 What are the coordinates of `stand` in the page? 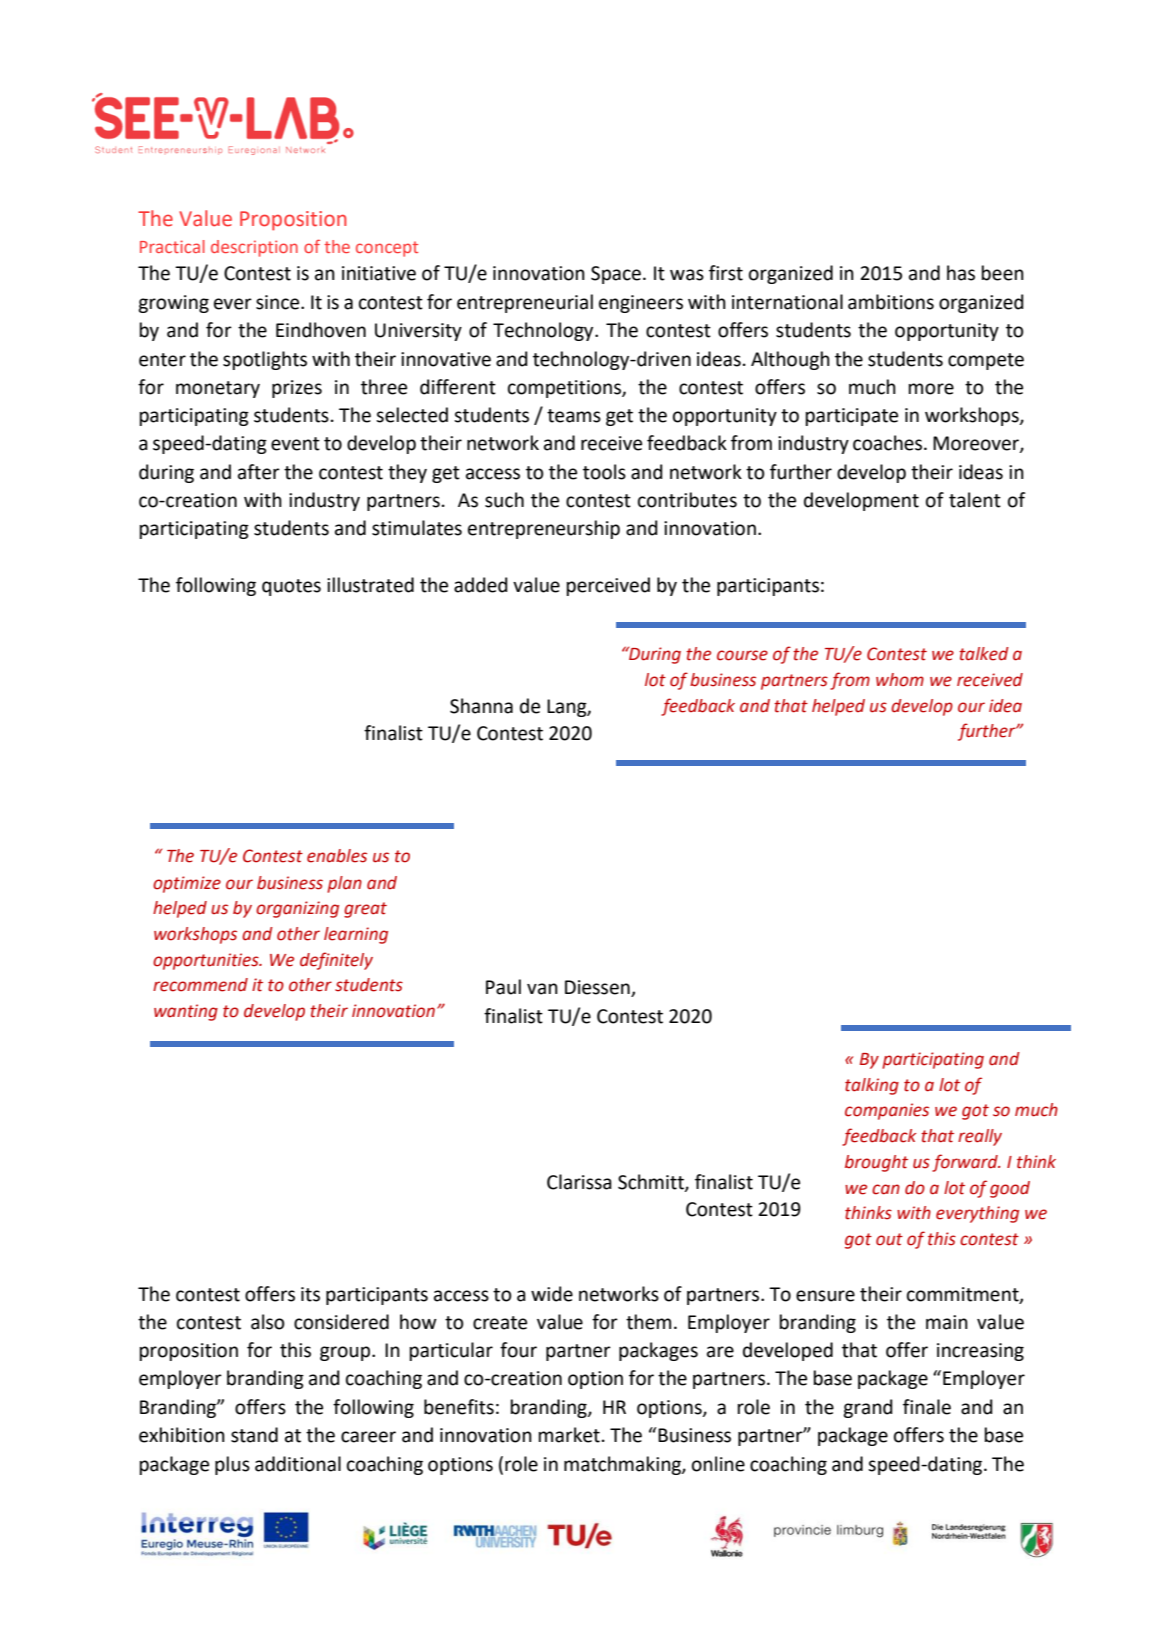 It's located at (254, 1435).
